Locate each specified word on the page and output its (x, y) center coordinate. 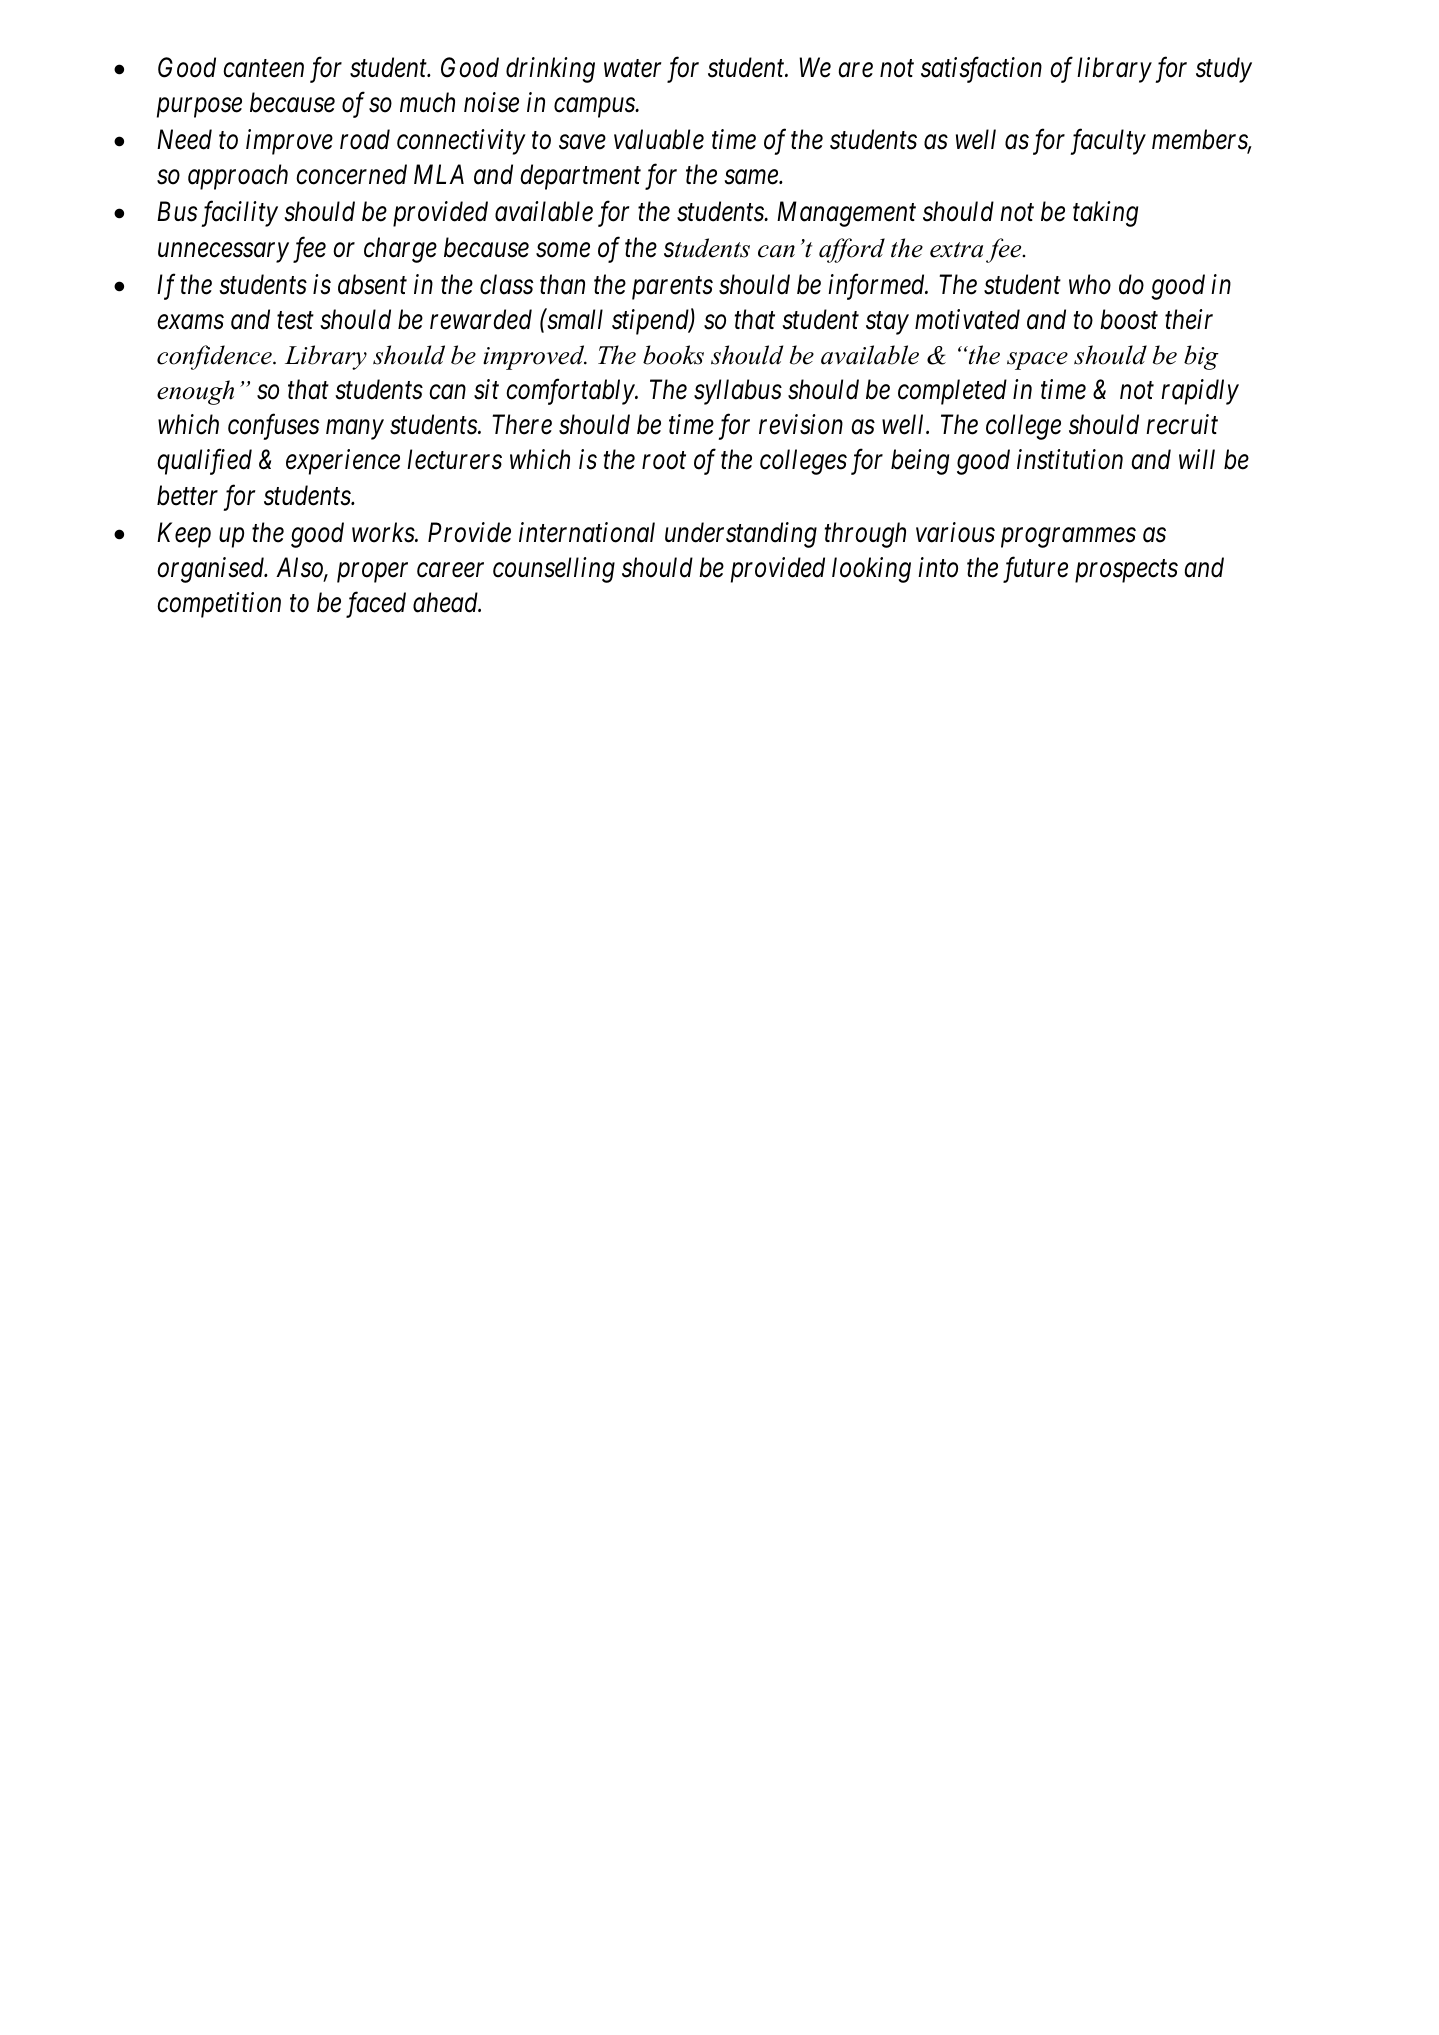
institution (1070, 460)
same (752, 177)
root (664, 461)
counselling (554, 570)
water (633, 69)
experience (343, 462)
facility (239, 214)
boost (1129, 319)
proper (372, 573)
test (295, 321)
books (673, 355)
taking (1105, 214)
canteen (263, 69)
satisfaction (981, 70)
